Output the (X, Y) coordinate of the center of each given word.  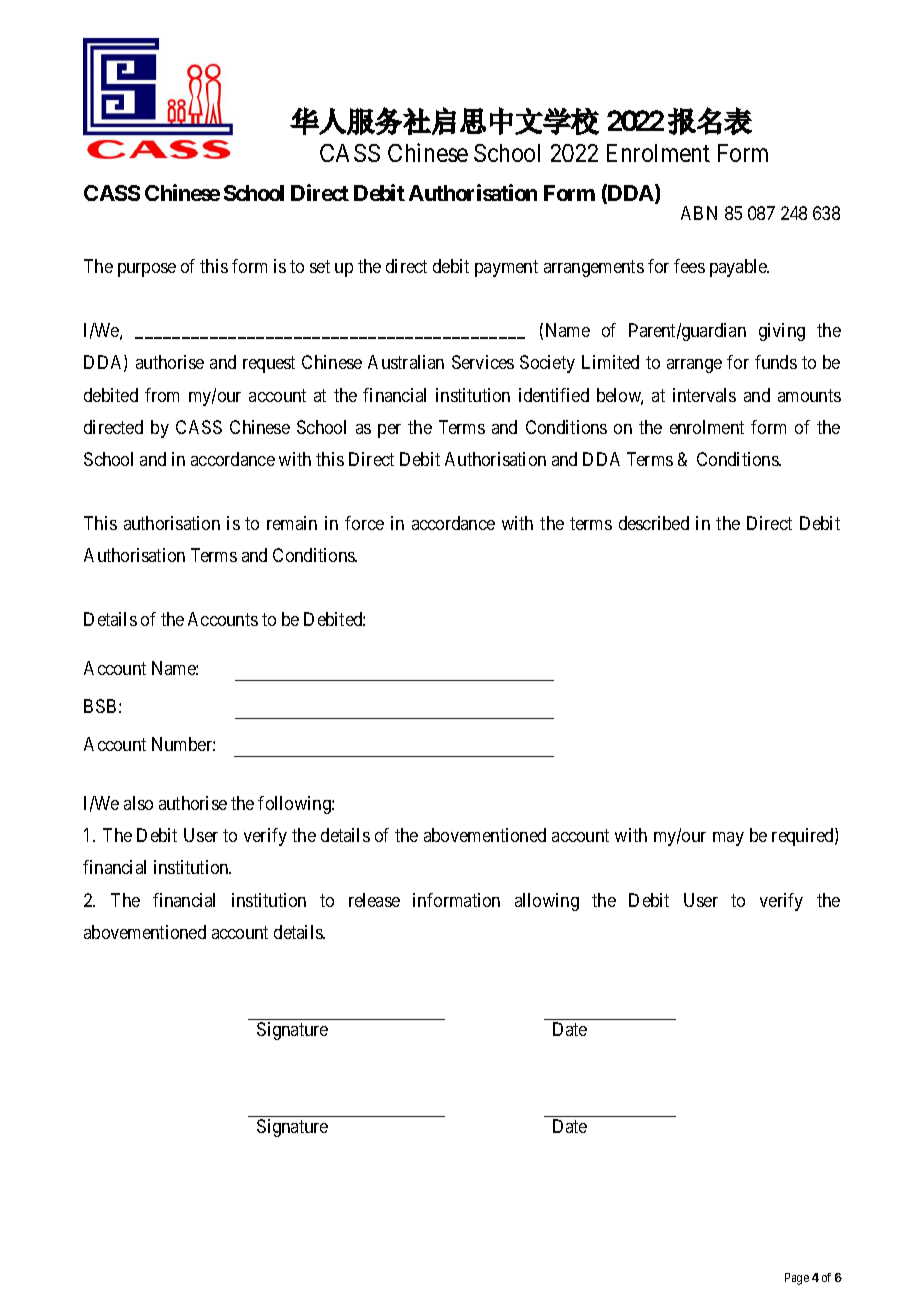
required (804, 837)
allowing (547, 902)
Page (797, 1279)
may (728, 839)
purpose (147, 270)
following (295, 805)
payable (739, 268)
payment (506, 268)
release (374, 900)
